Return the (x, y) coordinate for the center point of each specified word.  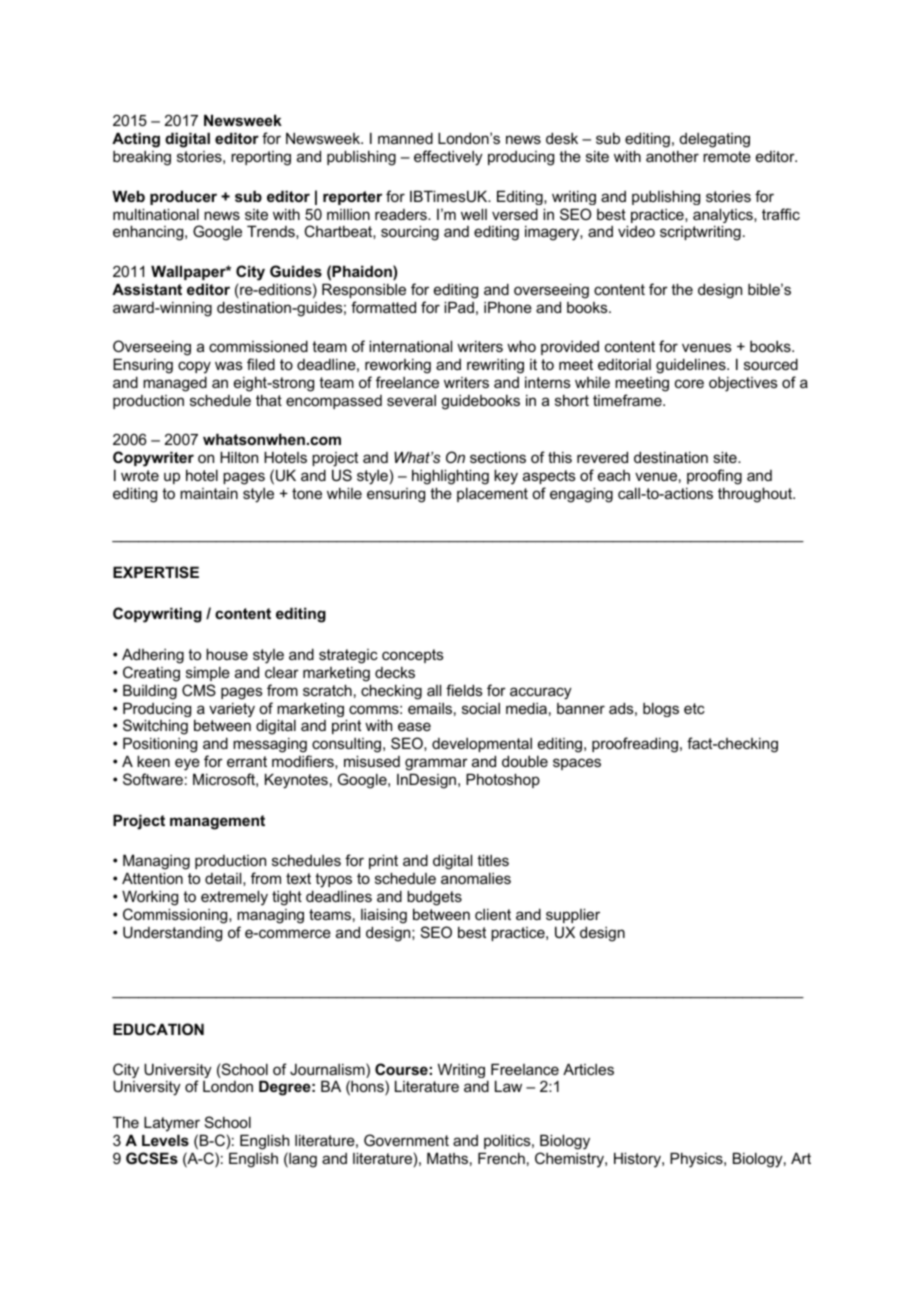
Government (406, 1140)
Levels (165, 1140)
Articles (588, 1069)
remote (727, 156)
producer (183, 197)
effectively (448, 158)
